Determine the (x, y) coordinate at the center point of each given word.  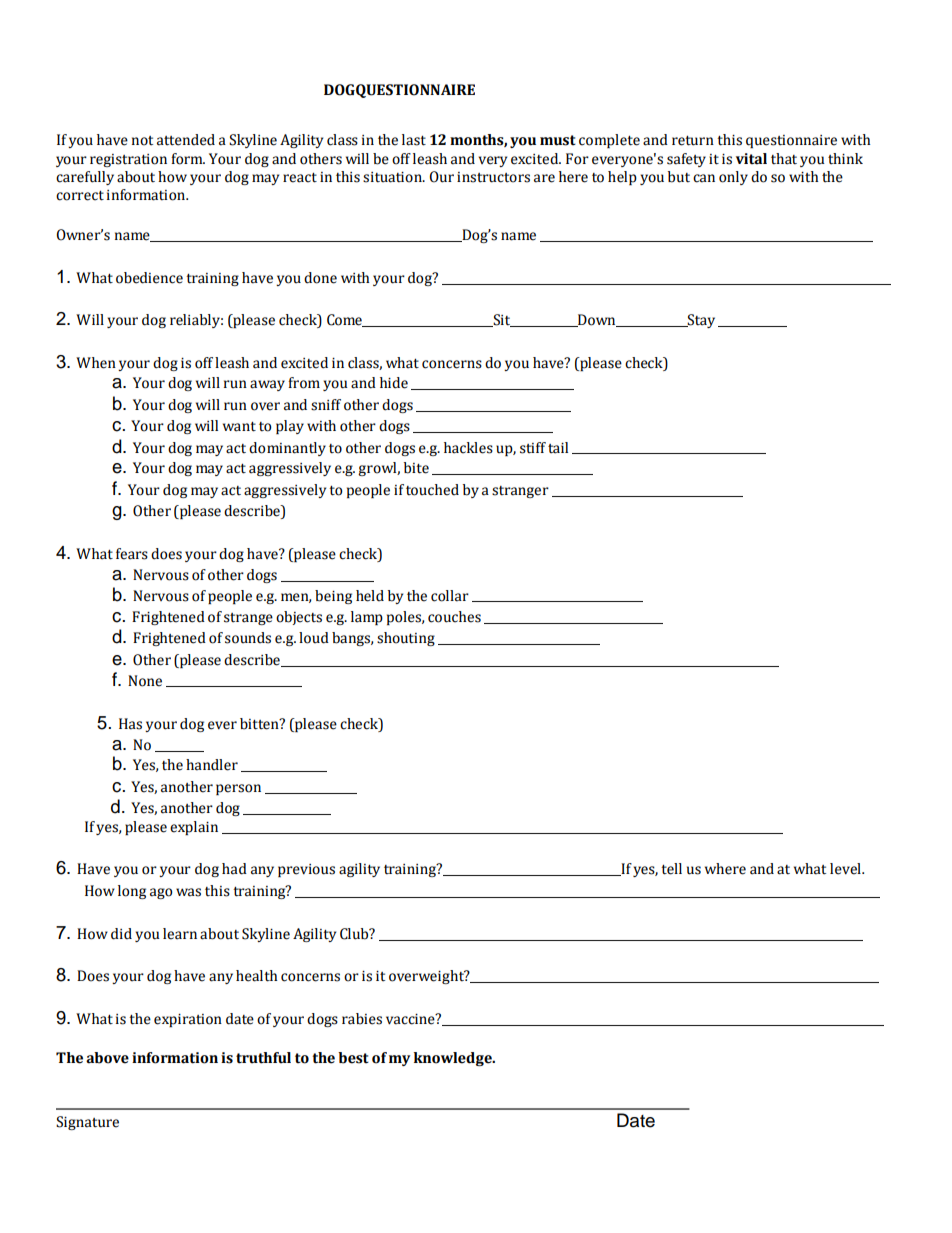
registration (128, 160)
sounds (248, 638)
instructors (493, 177)
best (353, 1058)
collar (450, 596)
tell (671, 869)
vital (751, 159)
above (107, 1058)
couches (454, 617)
